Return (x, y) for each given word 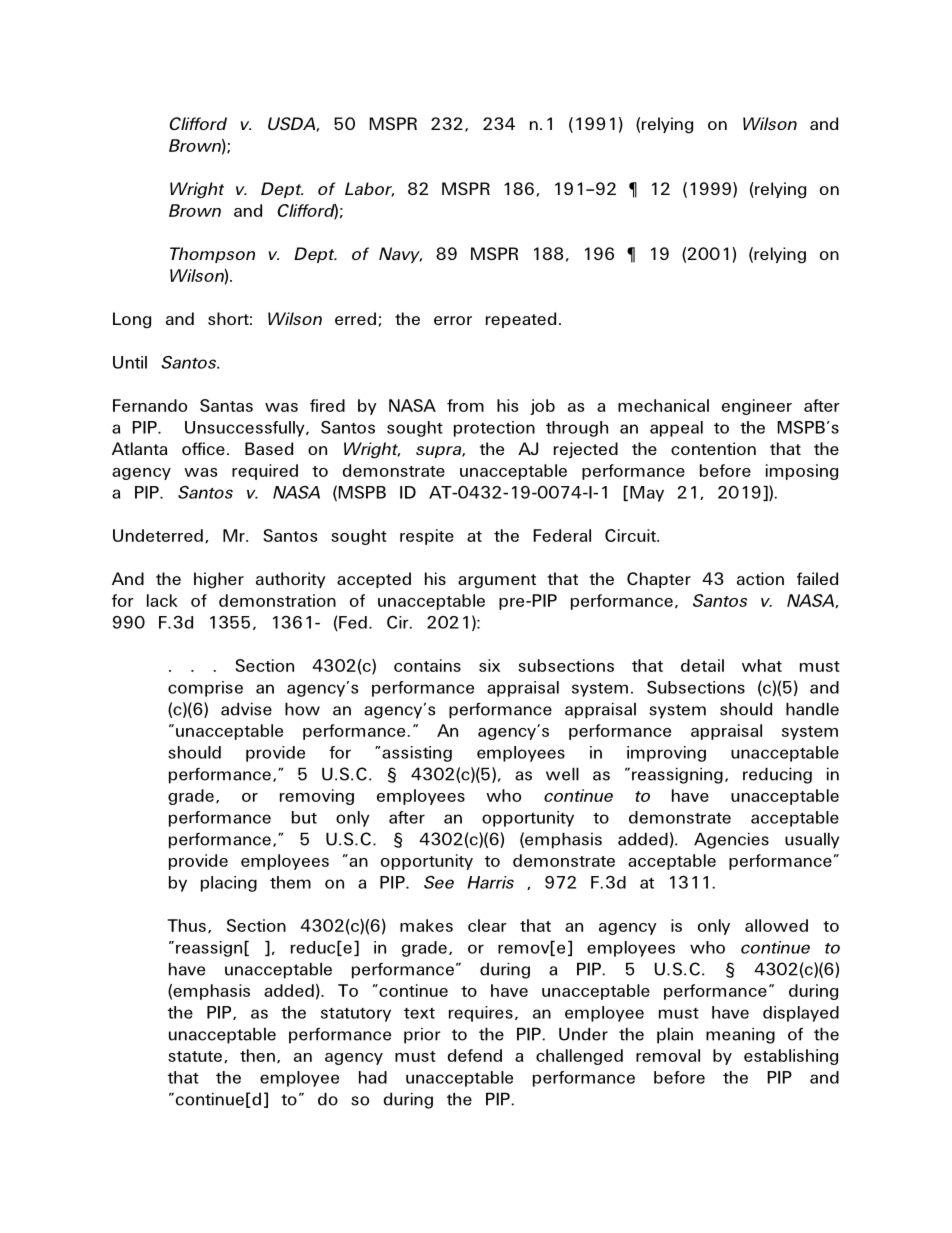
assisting (416, 754)
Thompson (212, 255)
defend (475, 1055)
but (304, 817)
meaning (740, 1035)
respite (427, 537)
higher (219, 580)
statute (196, 1057)
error (453, 320)
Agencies (731, 840)
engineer (757, 407)
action (760, 578)
